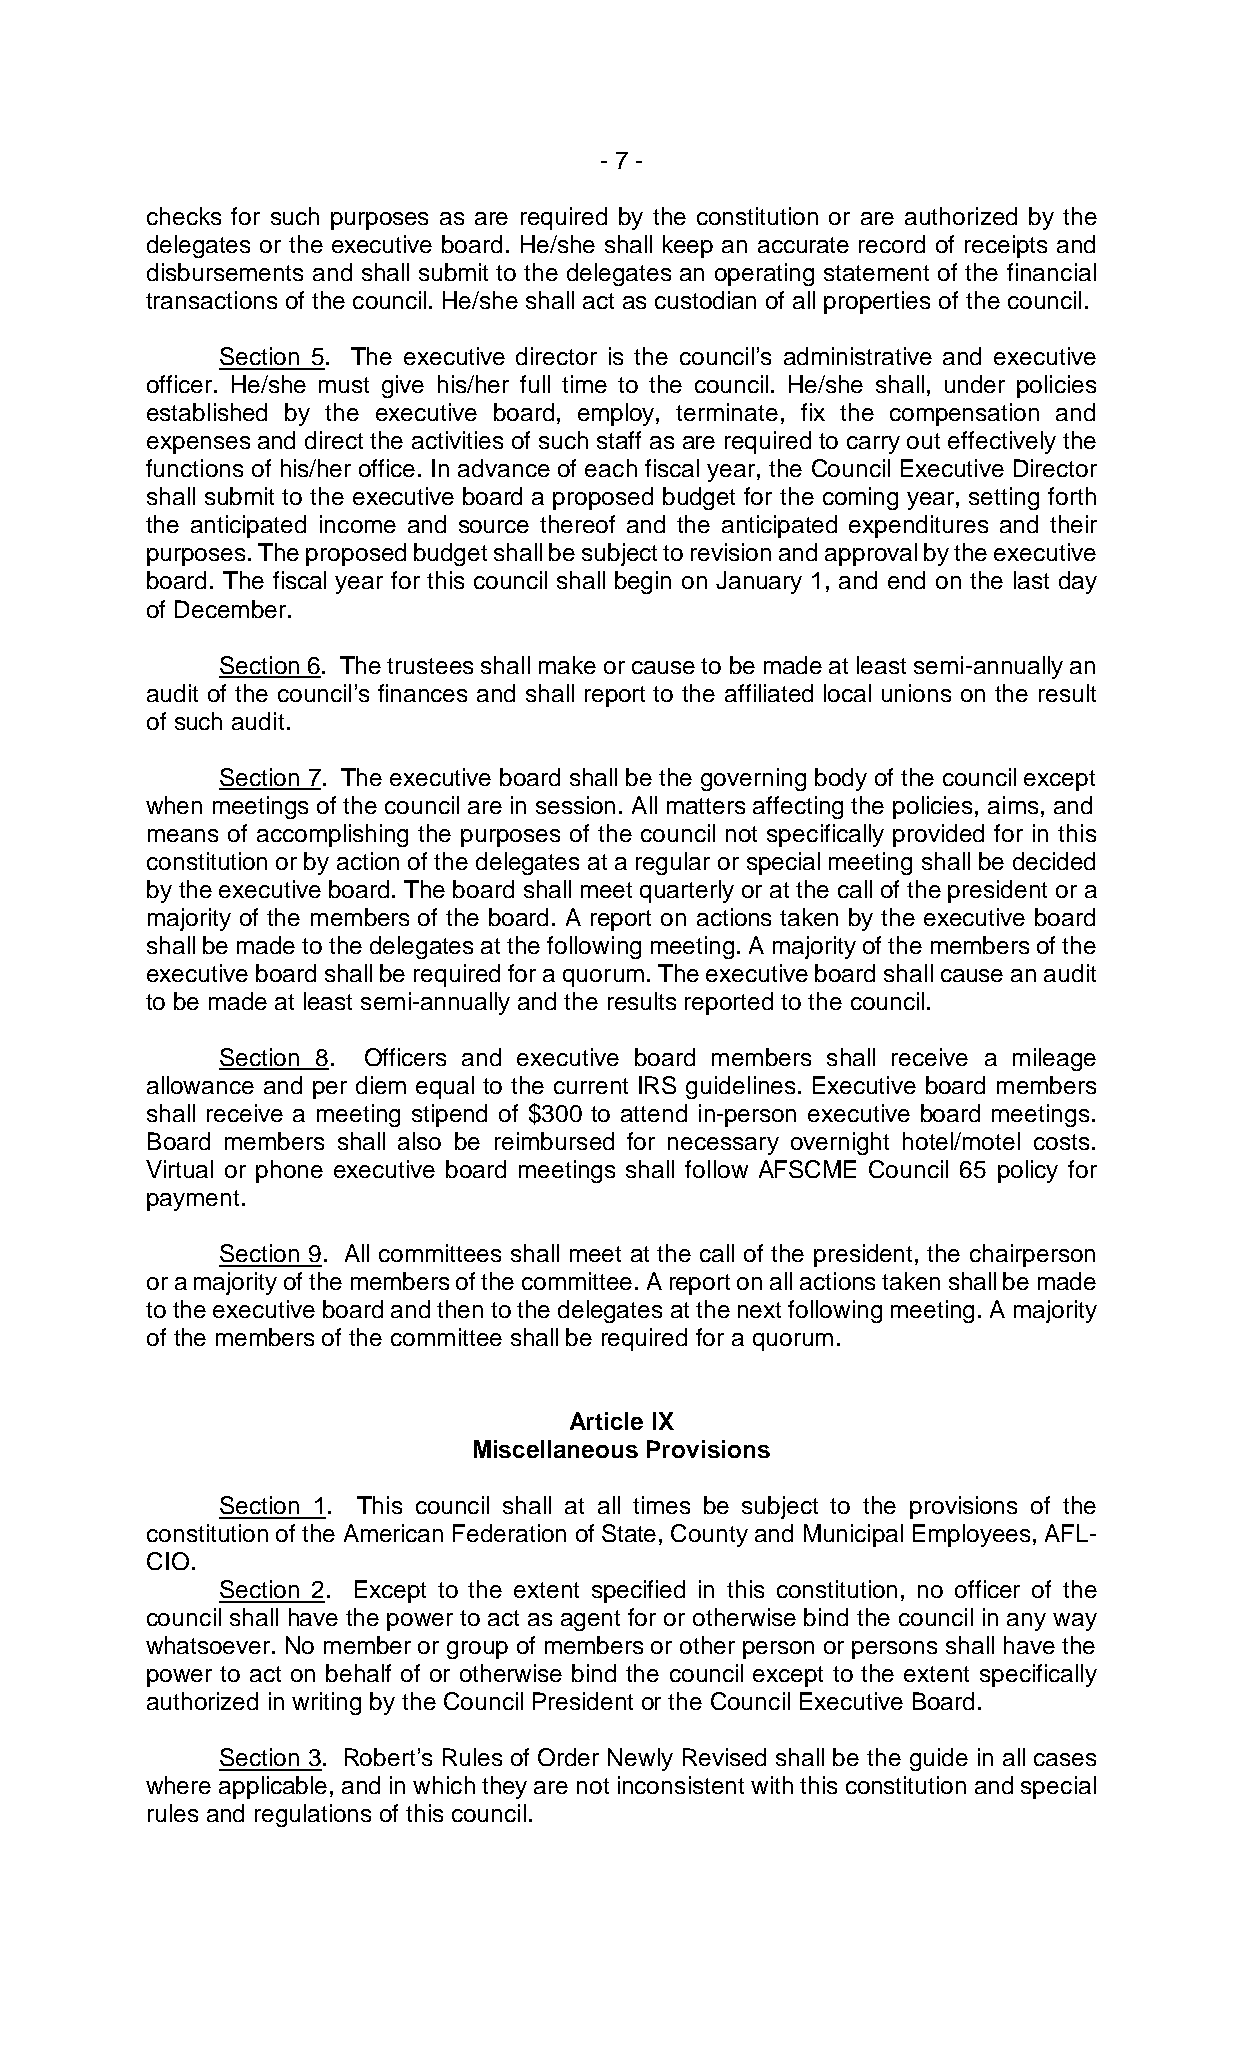 This screenshot has width=1243, height=2047. What do you see at coordinates (688, 246) in the screenshot?
I see `keep` at bounding box center [688, 246].
